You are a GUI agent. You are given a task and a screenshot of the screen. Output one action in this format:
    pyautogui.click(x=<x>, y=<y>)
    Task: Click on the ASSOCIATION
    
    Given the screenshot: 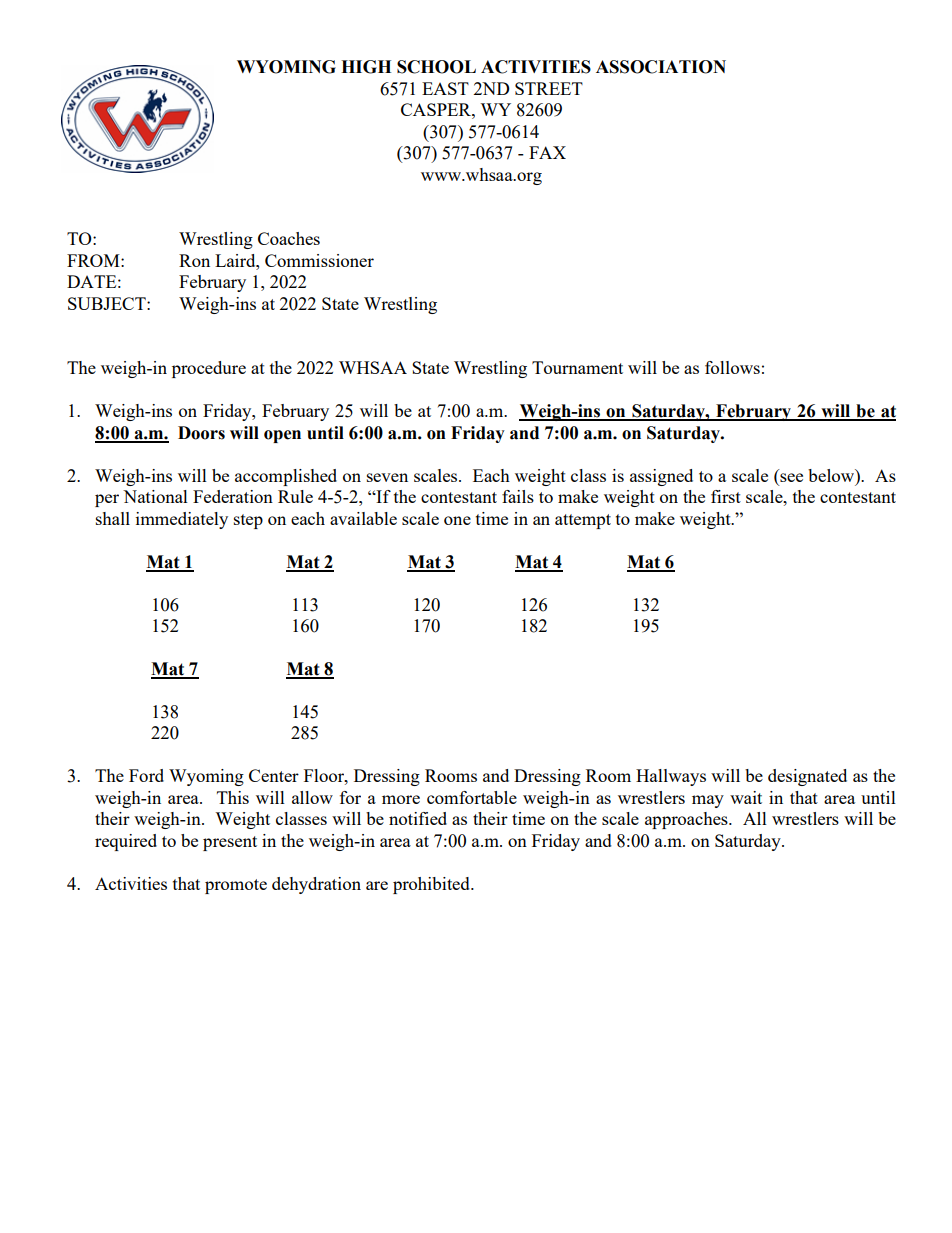 What is the action you would take?
    pyautogui.click(x=661, y=67)
